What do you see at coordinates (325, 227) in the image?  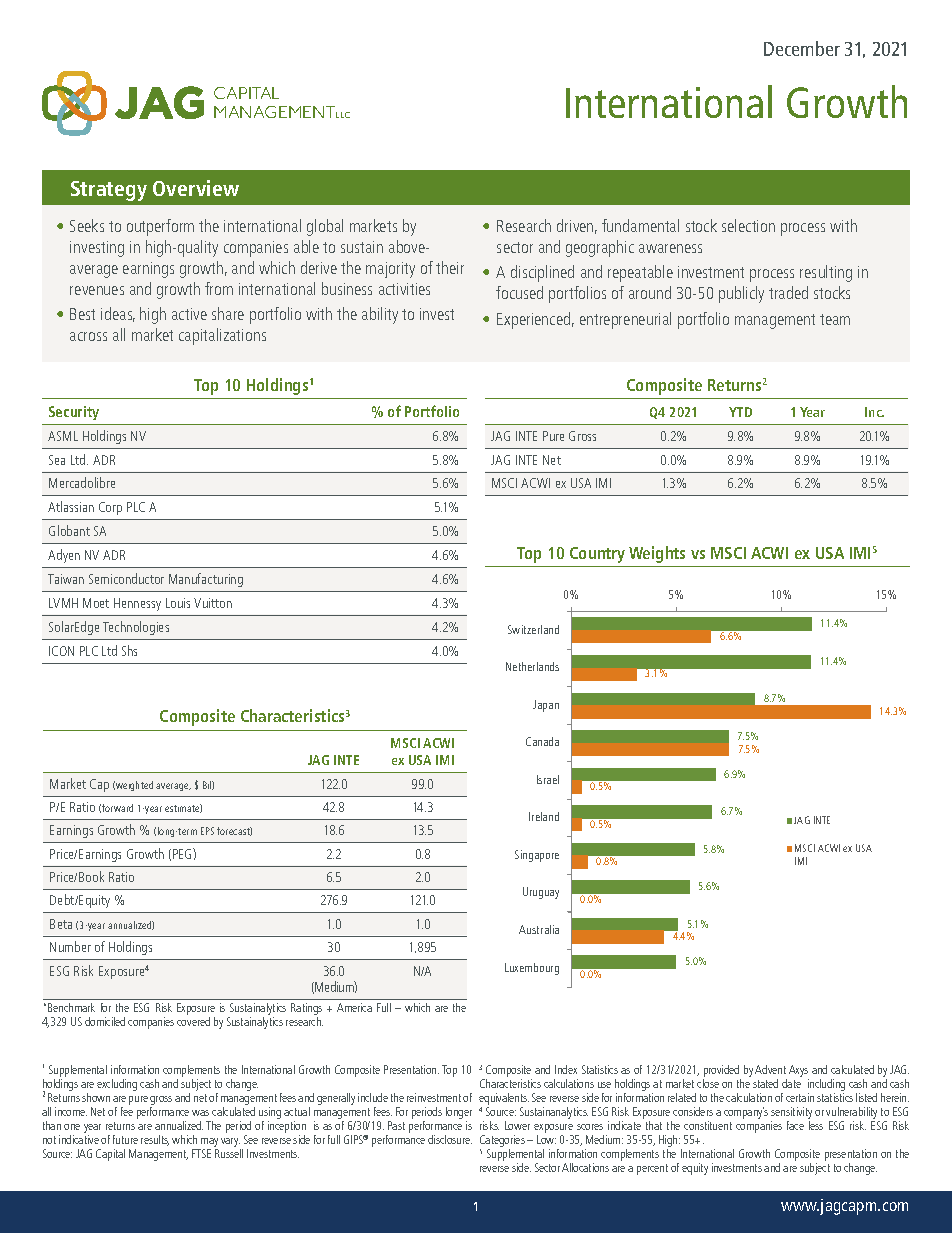 I see `global` at bounding box center [325, 227].
